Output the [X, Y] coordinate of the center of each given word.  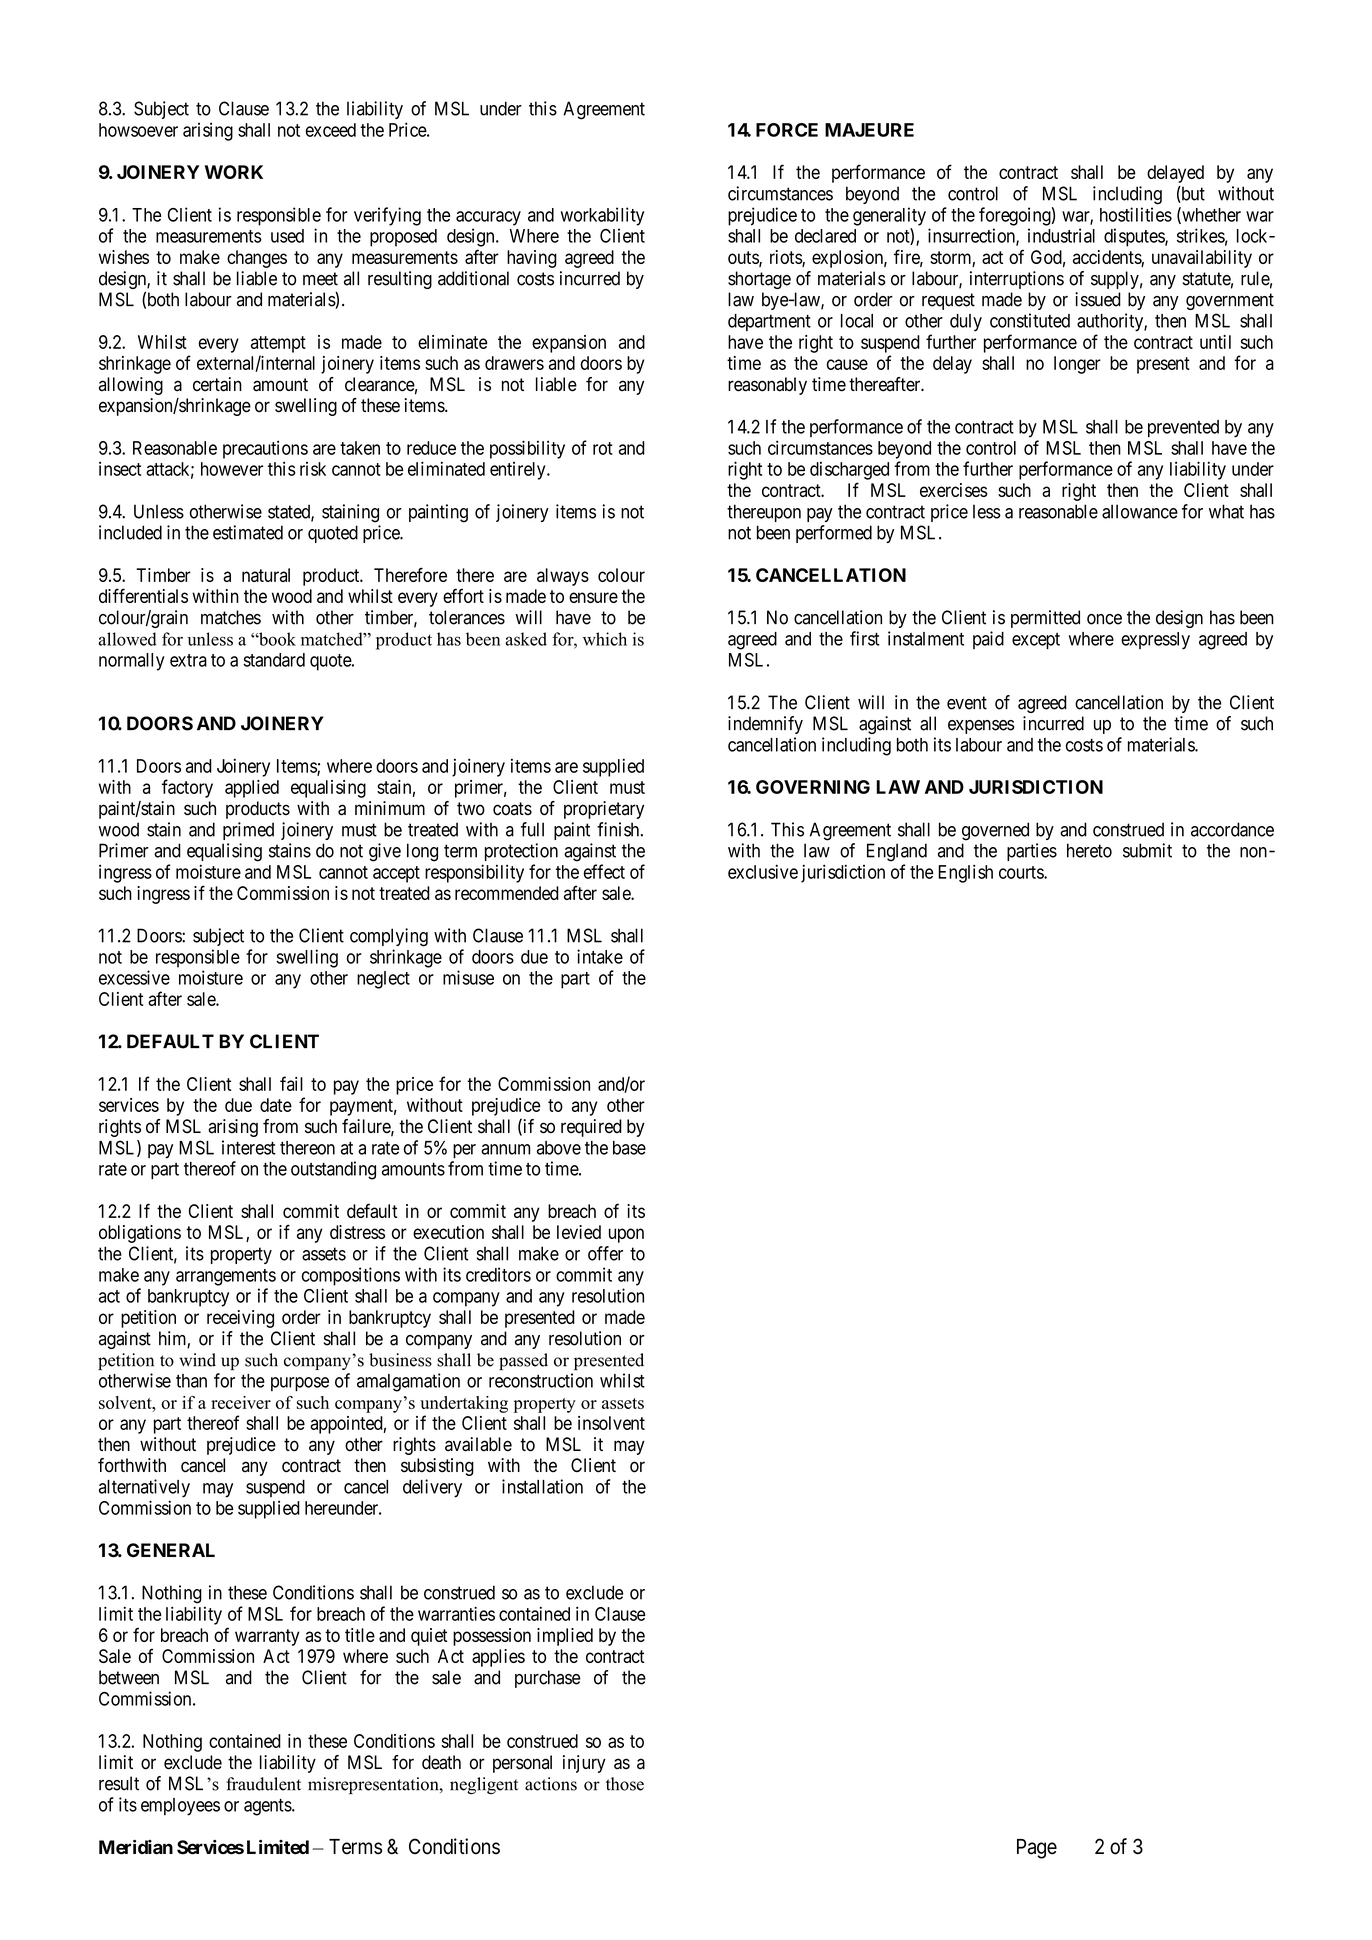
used [287, 236]
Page [1037, 1849]
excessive [134, 977]
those [625, 1784]
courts [1022, 872]
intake [600, 956]
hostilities [1136, 214]
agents [268, 1807]
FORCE [787, 130]
